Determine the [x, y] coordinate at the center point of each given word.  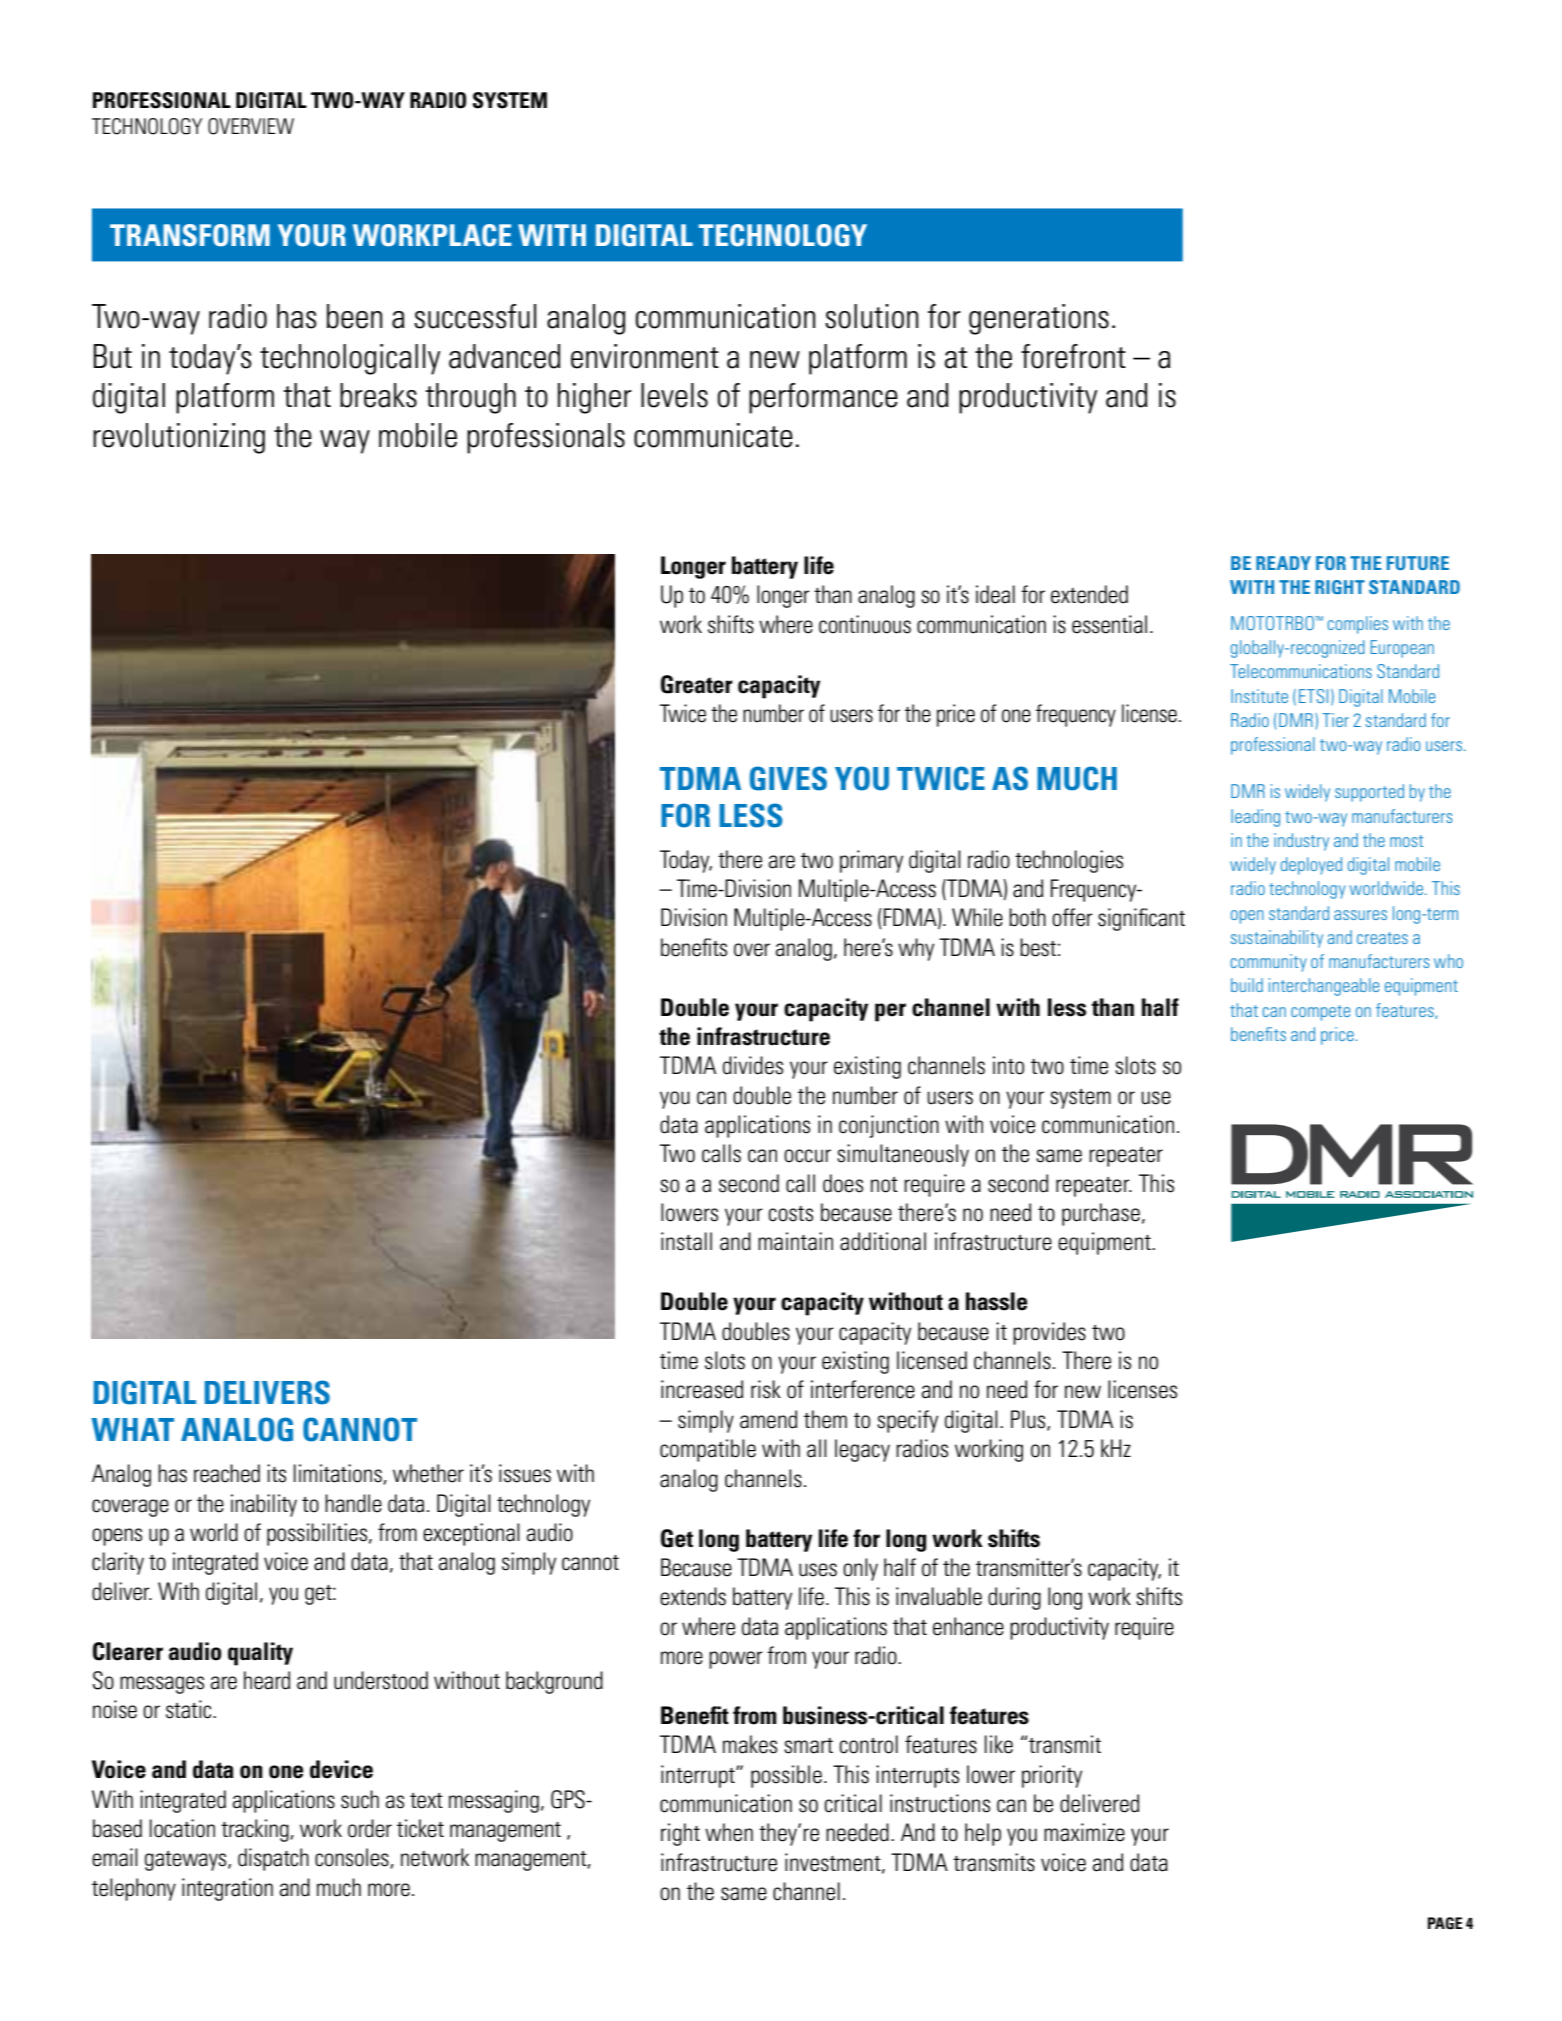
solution [871, 316]
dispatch [273, 1859]
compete [1320, 1013]
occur [807, 1156]
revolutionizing [179, 438]
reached [227, 1473]
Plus [1029, 1420]
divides [753, 1065]
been [354, 316]
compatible [708, 1450]
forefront [1073, 356]
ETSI [1313, 696]
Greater [697, 684]
